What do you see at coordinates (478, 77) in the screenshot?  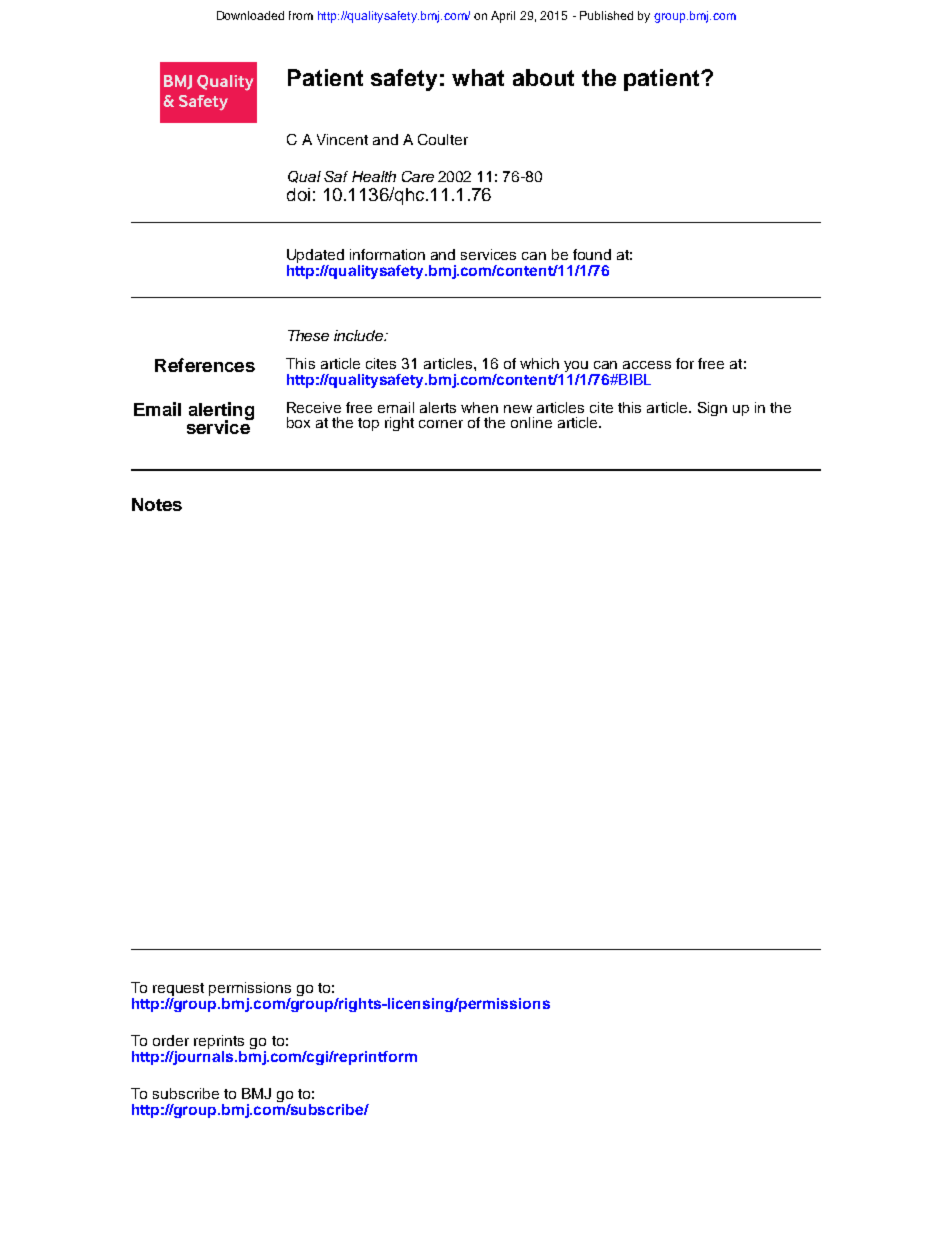 I see `what` at bounding box center [478, 77].
